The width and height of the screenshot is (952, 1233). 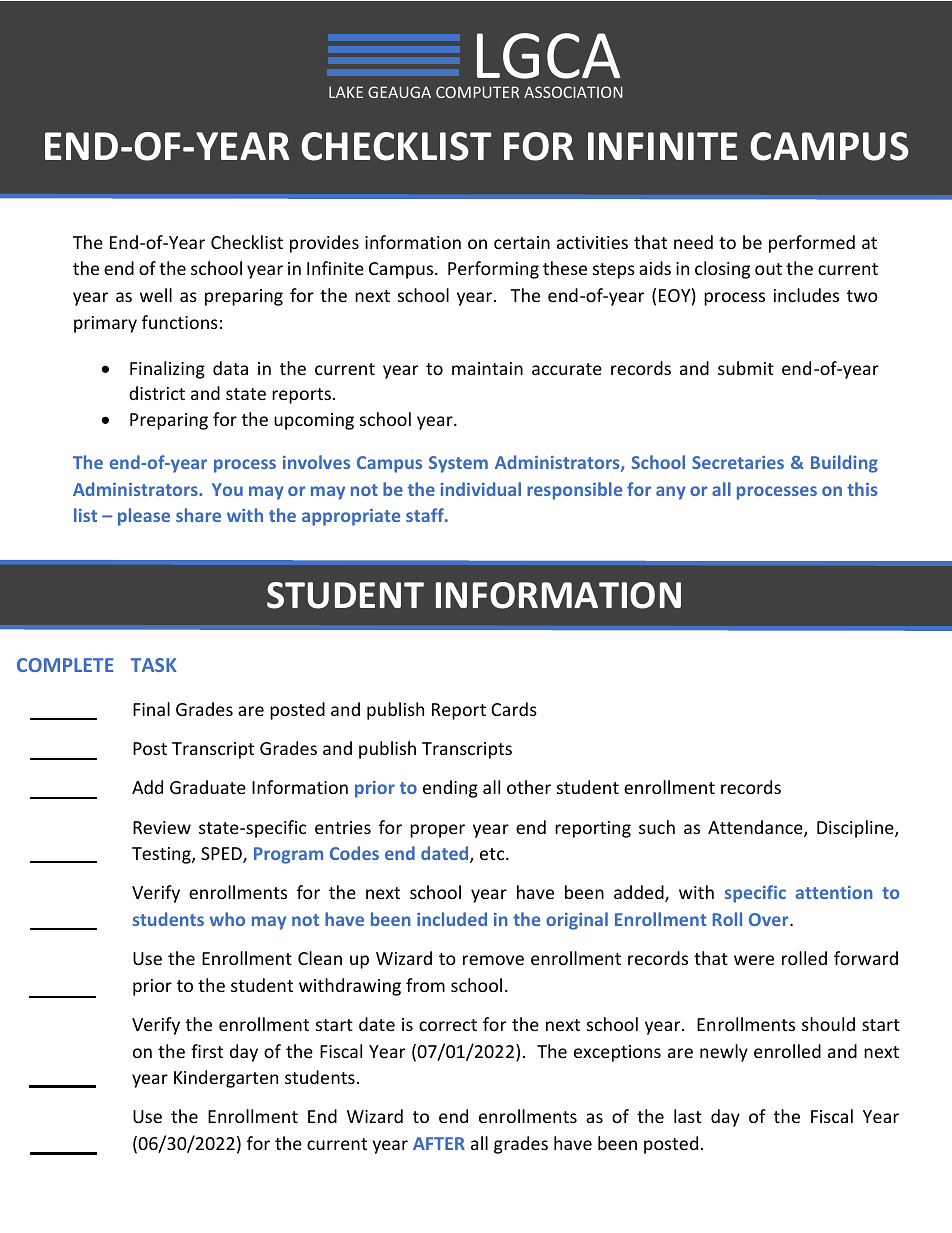 What do you see at coordinates (346, 92) in the screenshot?
I see `LAKE` at bounding box center [346, 92].
